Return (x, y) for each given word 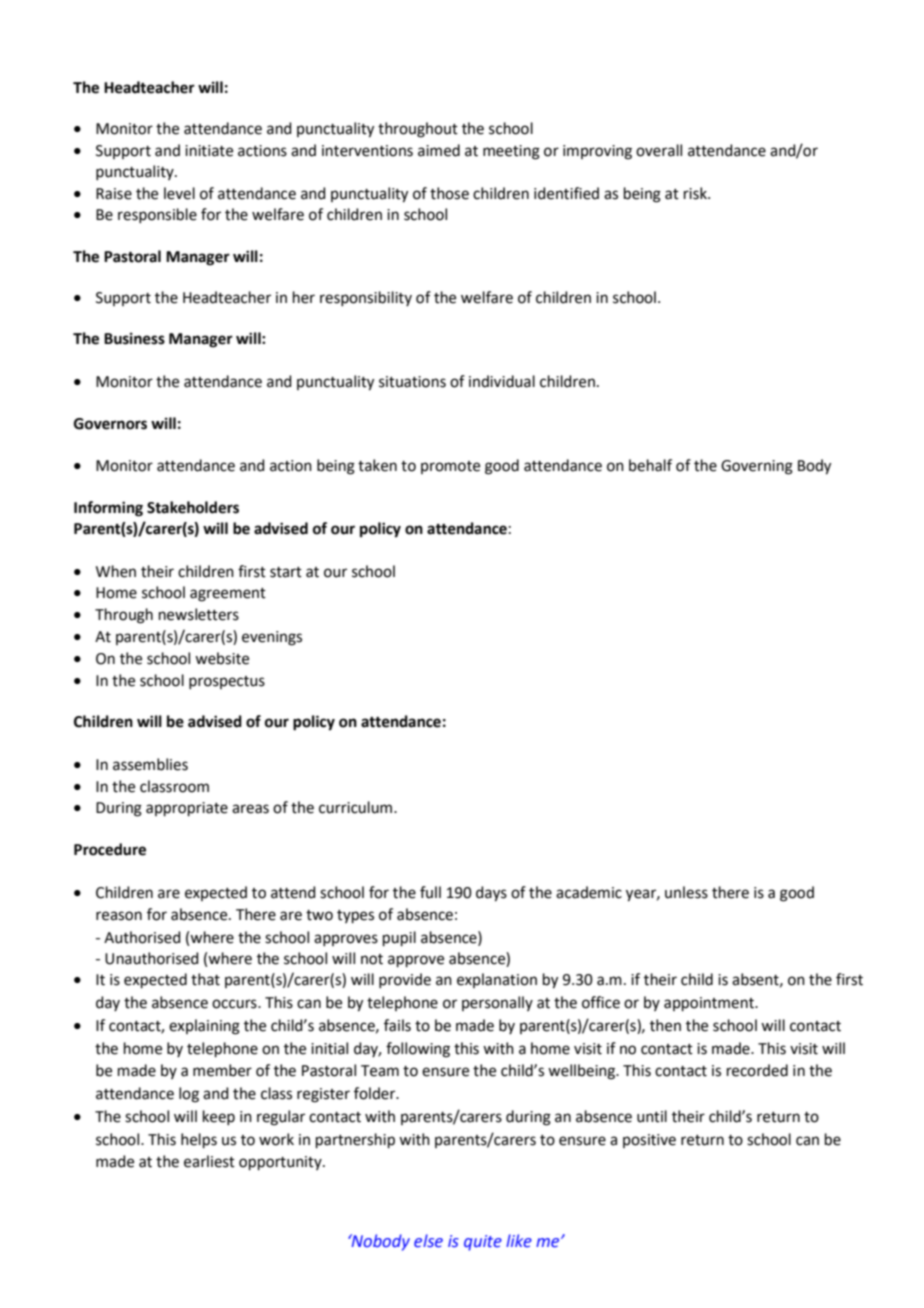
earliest (209, 1161)
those (449, 193)
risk (696, 193)
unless (686, 892)
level (179, 193)
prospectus (227, 682)
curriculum (355, 807)
